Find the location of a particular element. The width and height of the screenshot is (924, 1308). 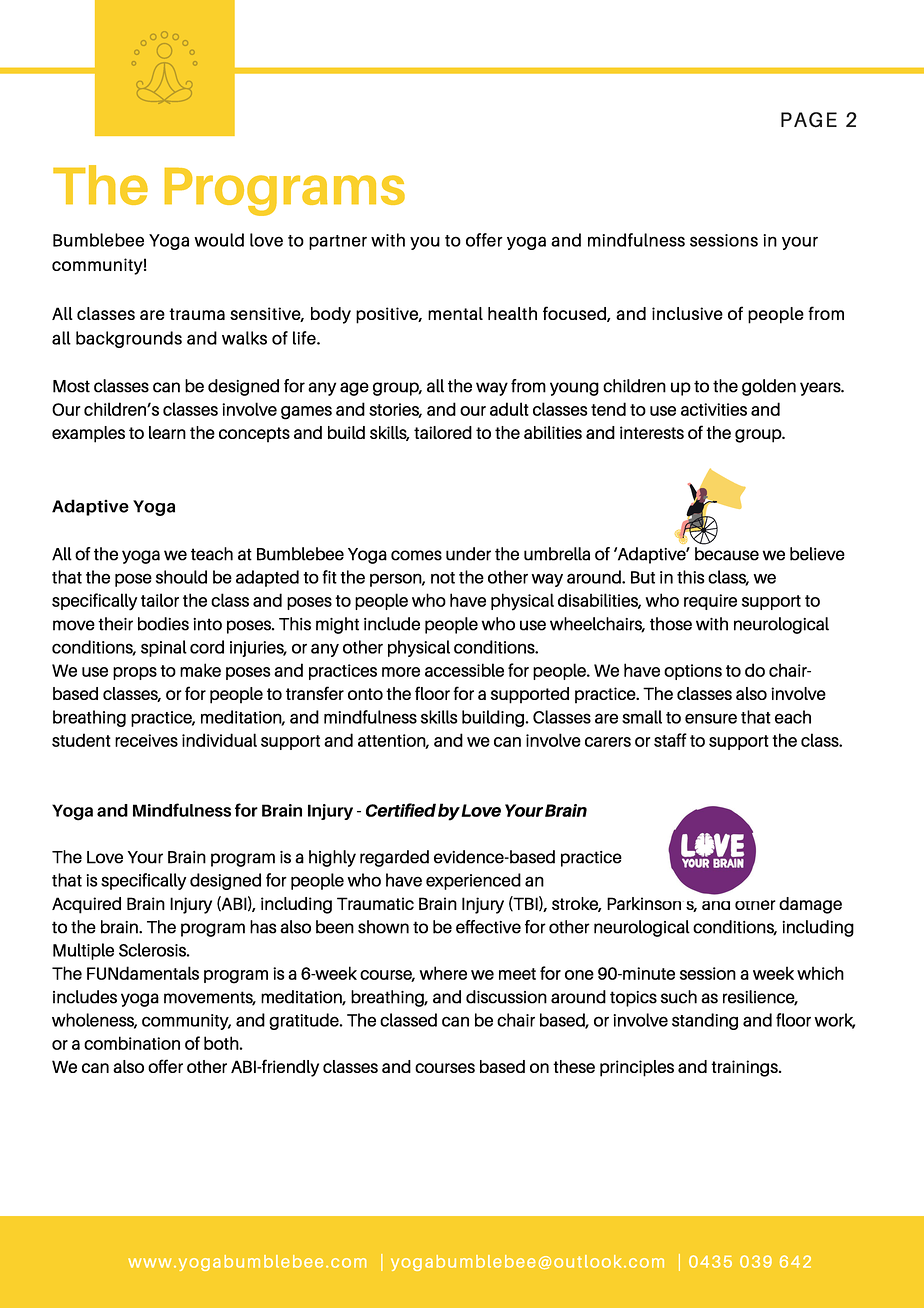

experienced is located at coordinates (473, 881).
